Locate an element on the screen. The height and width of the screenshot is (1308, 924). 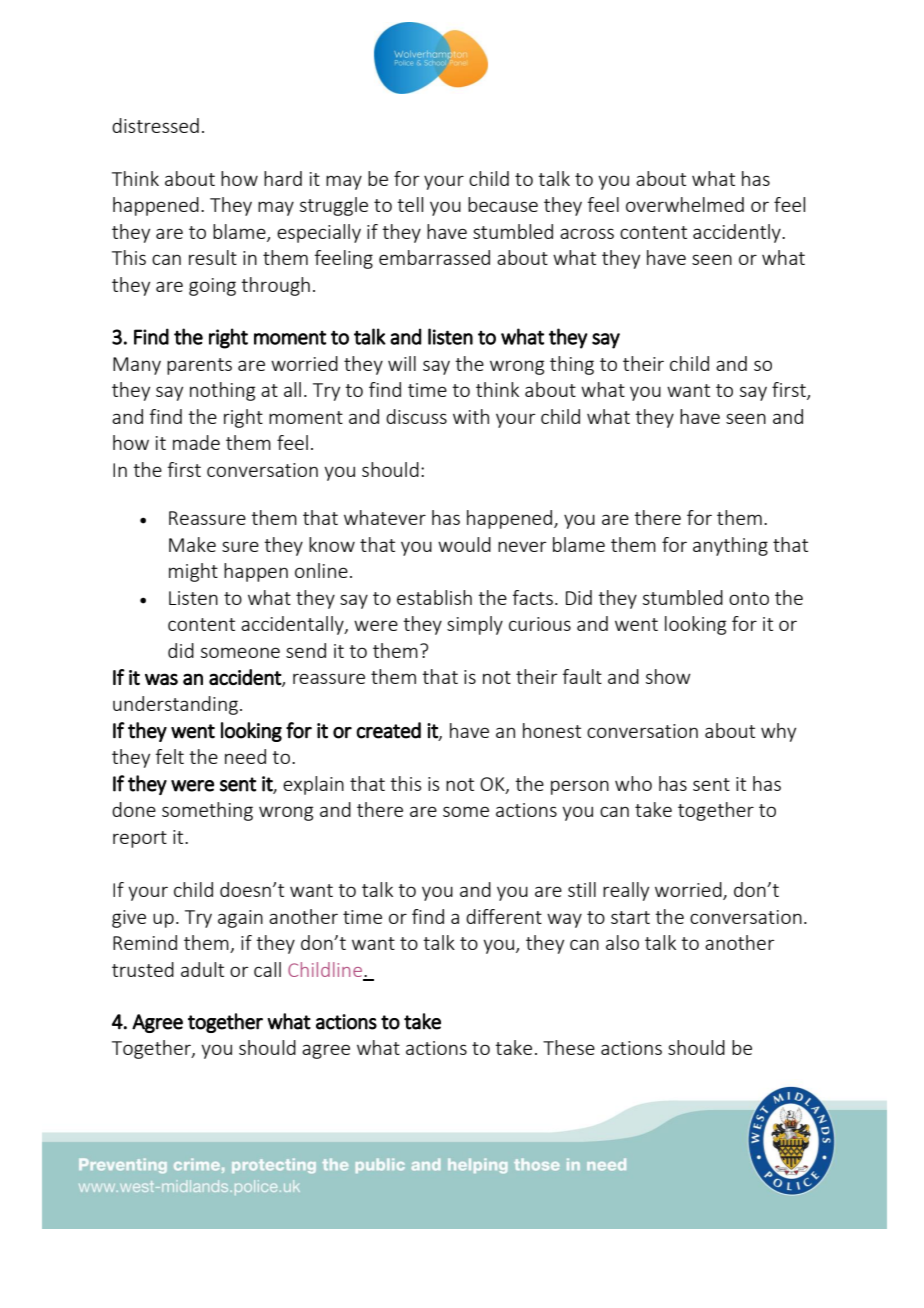
who is located at coordinates (633, 783).
